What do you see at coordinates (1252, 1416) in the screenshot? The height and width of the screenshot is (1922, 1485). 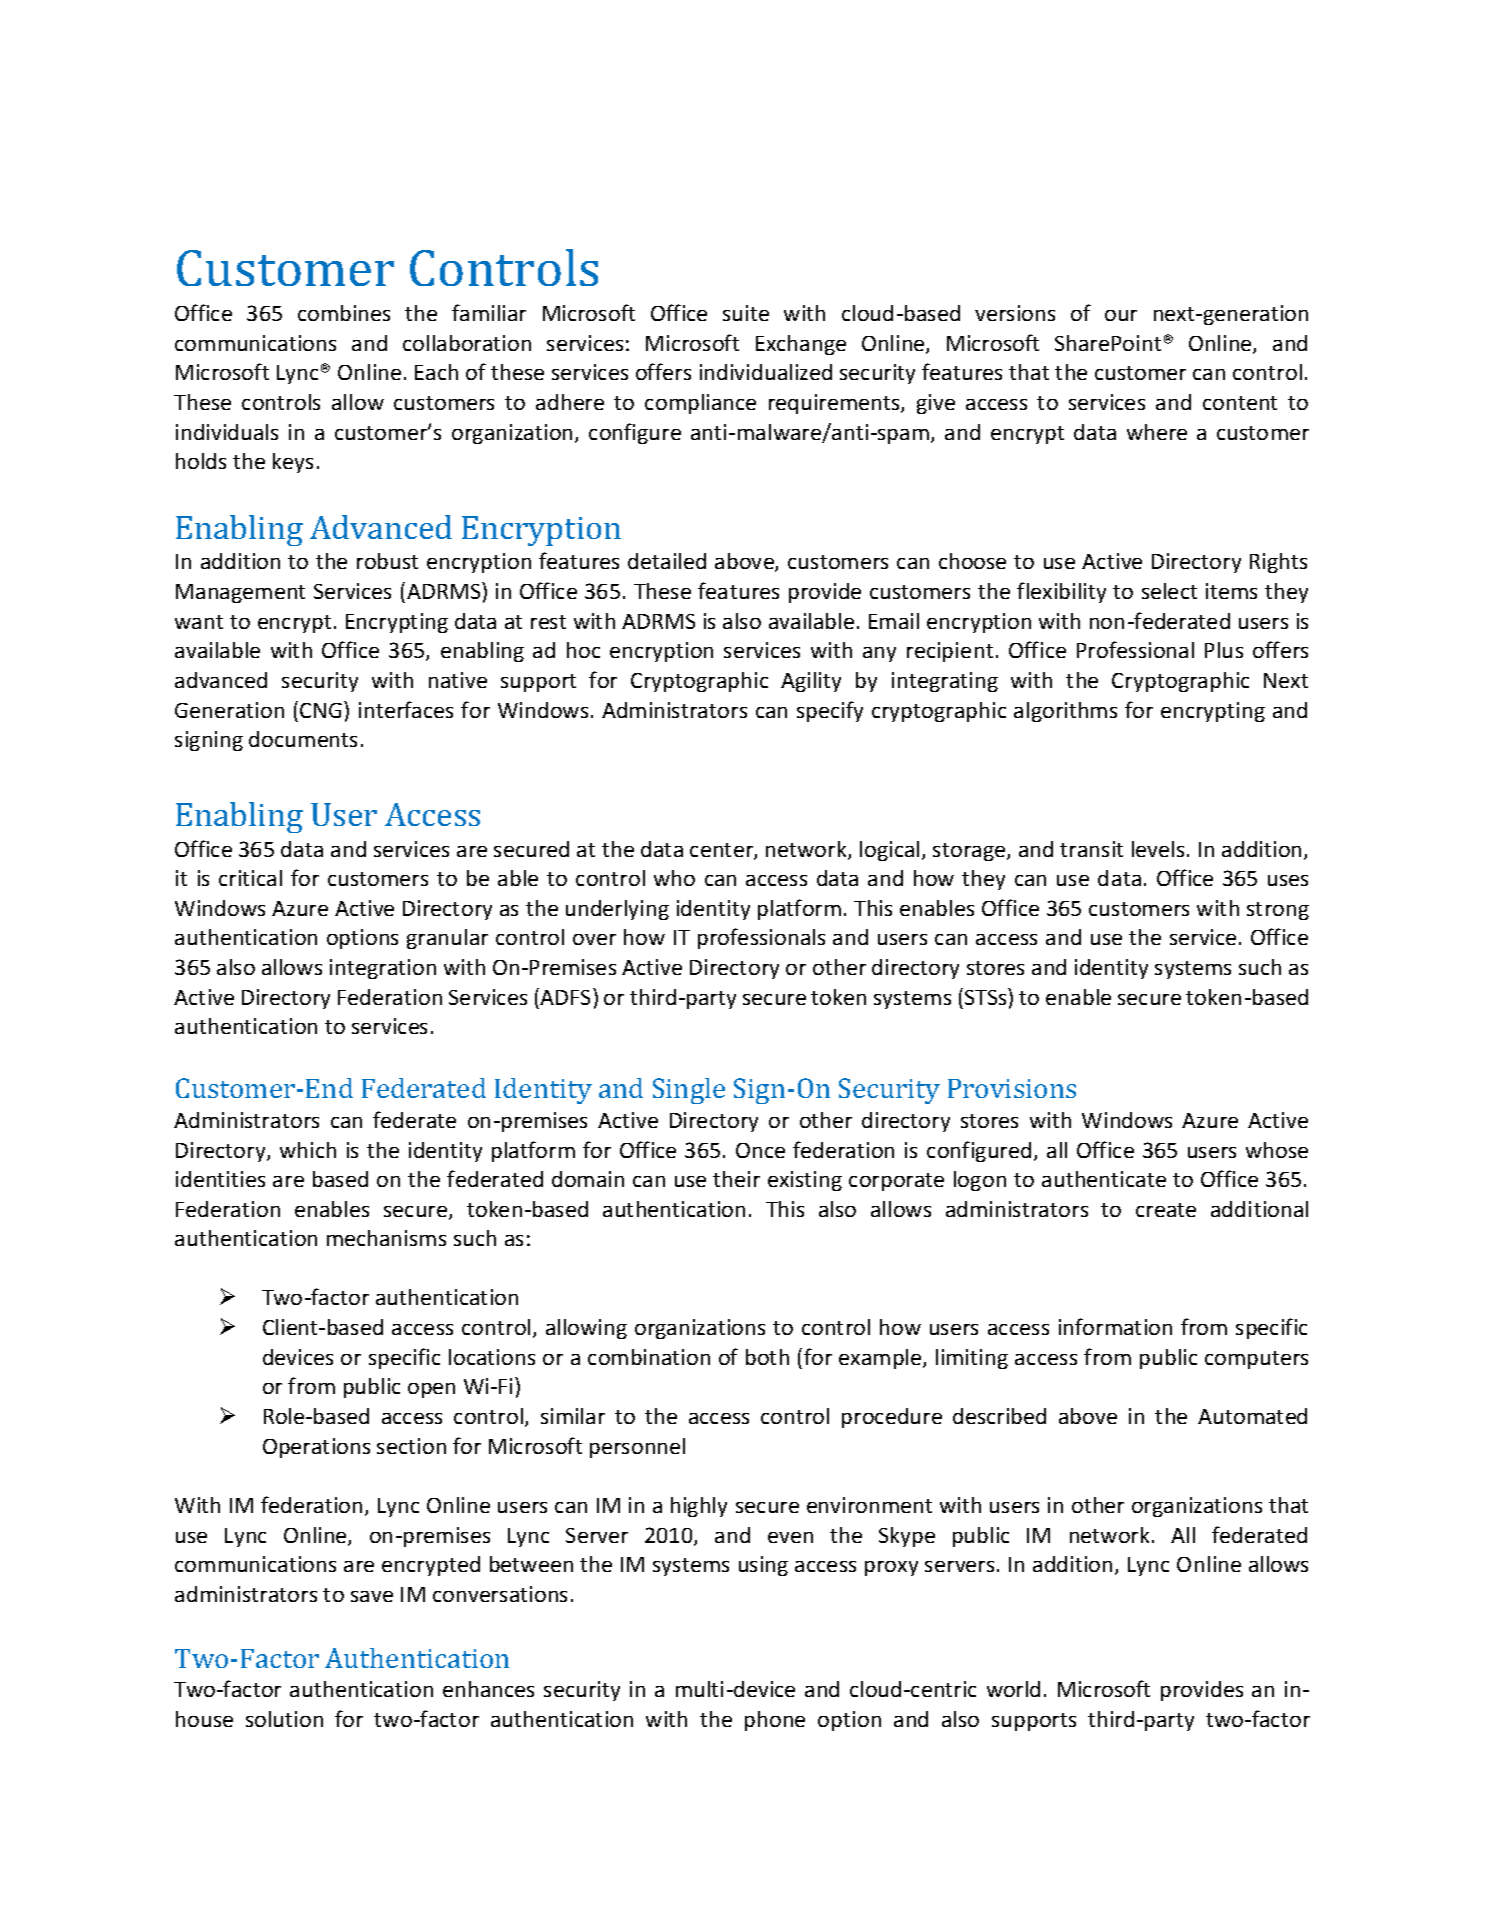 I see `Automated` at bounding box center [1252, 1416].
